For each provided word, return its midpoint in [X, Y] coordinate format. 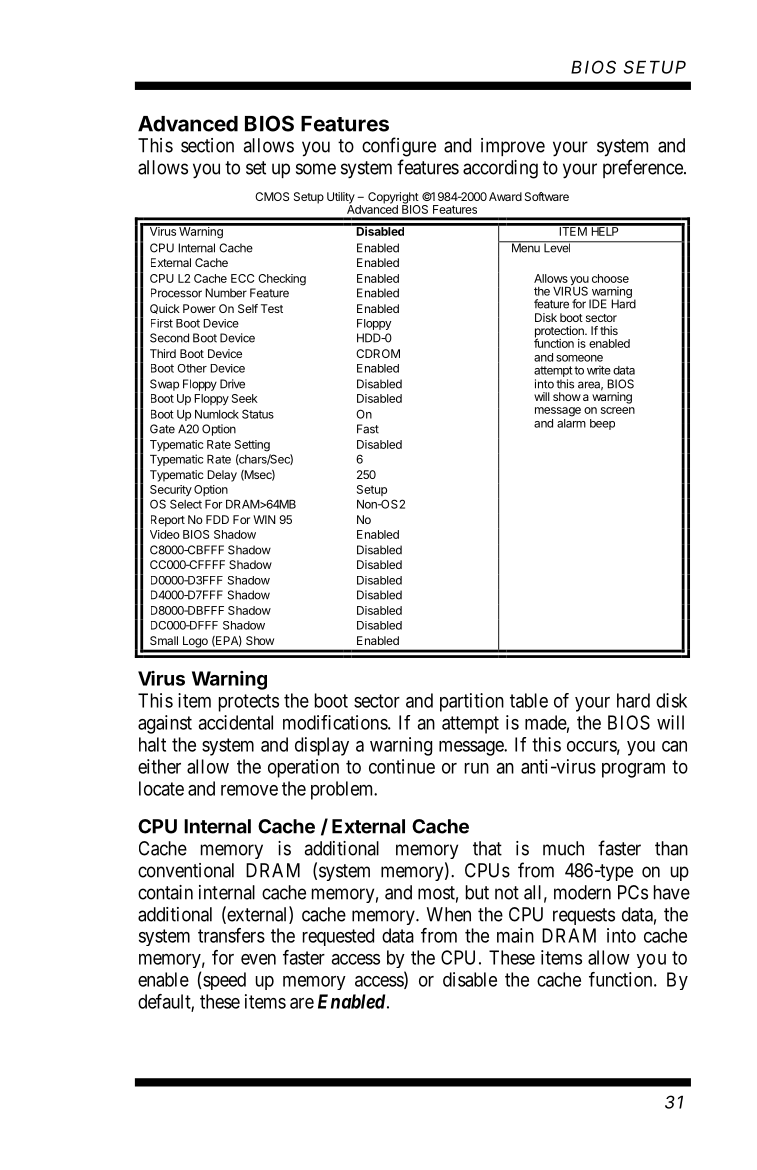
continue [402, 766]
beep [602, 424]
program [633, 770]
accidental [235, 722]
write [599, 370]
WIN [264, 519]
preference [644, 168]
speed [224, 981]
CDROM [378, 353]
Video [165, 534]
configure [399, 147]
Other [192, 368]
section [207, 145]
